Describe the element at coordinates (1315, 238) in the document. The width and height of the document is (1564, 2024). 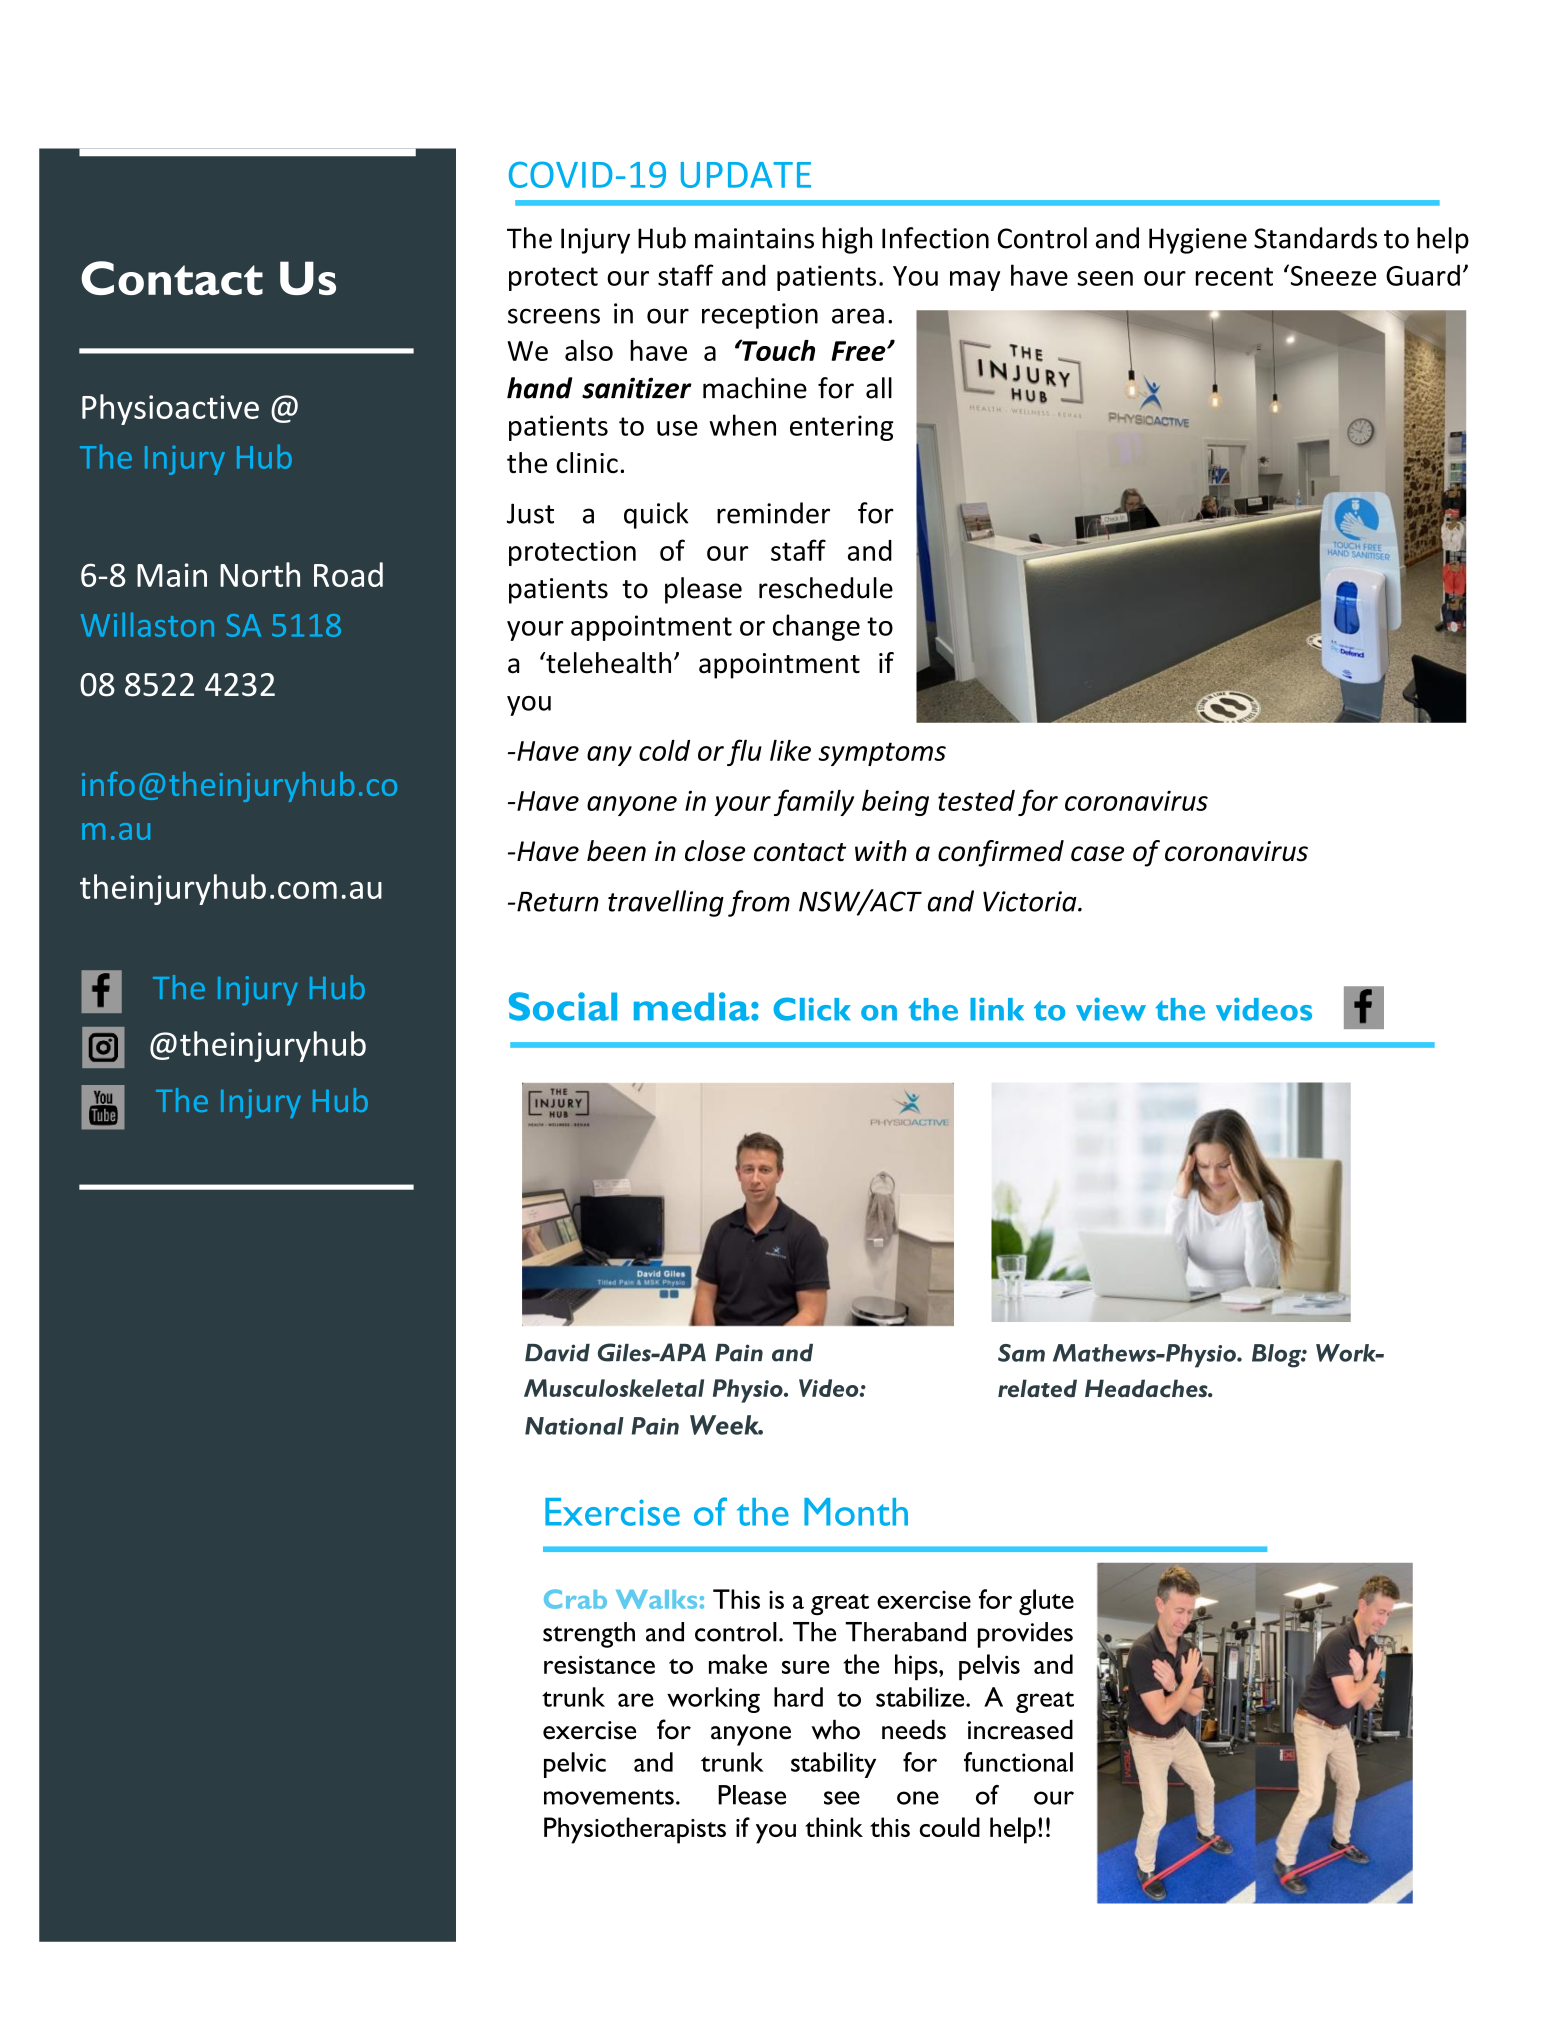
I see `Standards` at that location.
